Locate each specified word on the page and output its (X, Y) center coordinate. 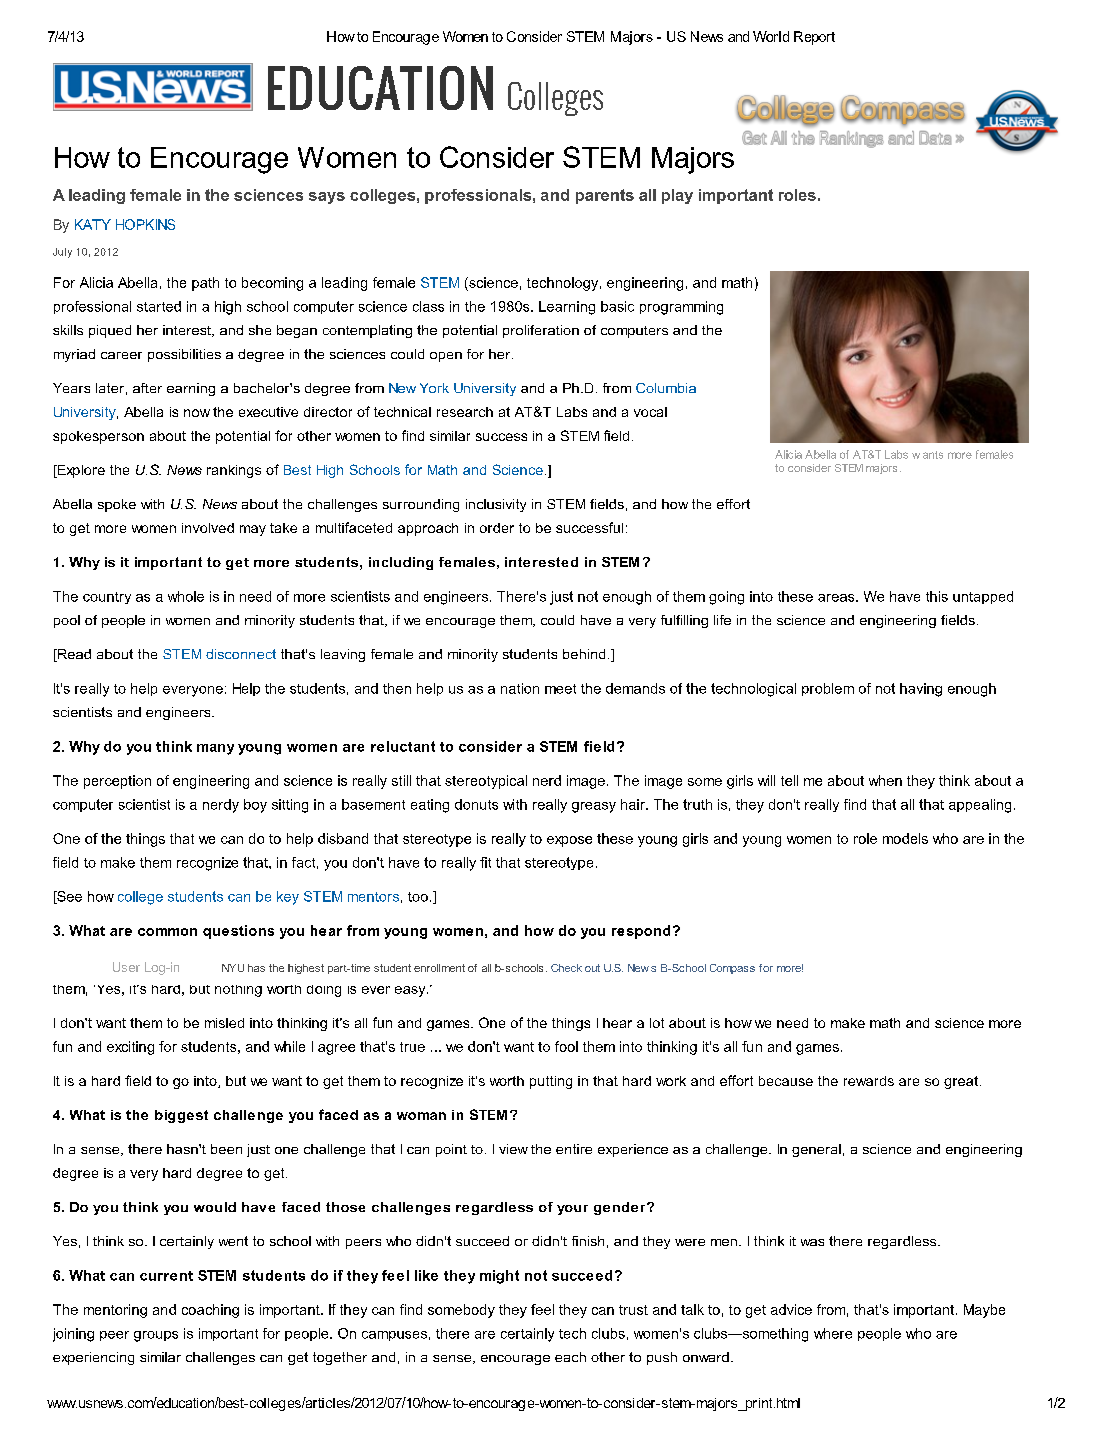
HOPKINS (145, 224)
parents (605, 196)
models (905, 838)
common (167, 932)
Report (814, 38)
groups (156, 1336)
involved (208, 528)
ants (933, 455)
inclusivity (496, 505)
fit (485, 862)
